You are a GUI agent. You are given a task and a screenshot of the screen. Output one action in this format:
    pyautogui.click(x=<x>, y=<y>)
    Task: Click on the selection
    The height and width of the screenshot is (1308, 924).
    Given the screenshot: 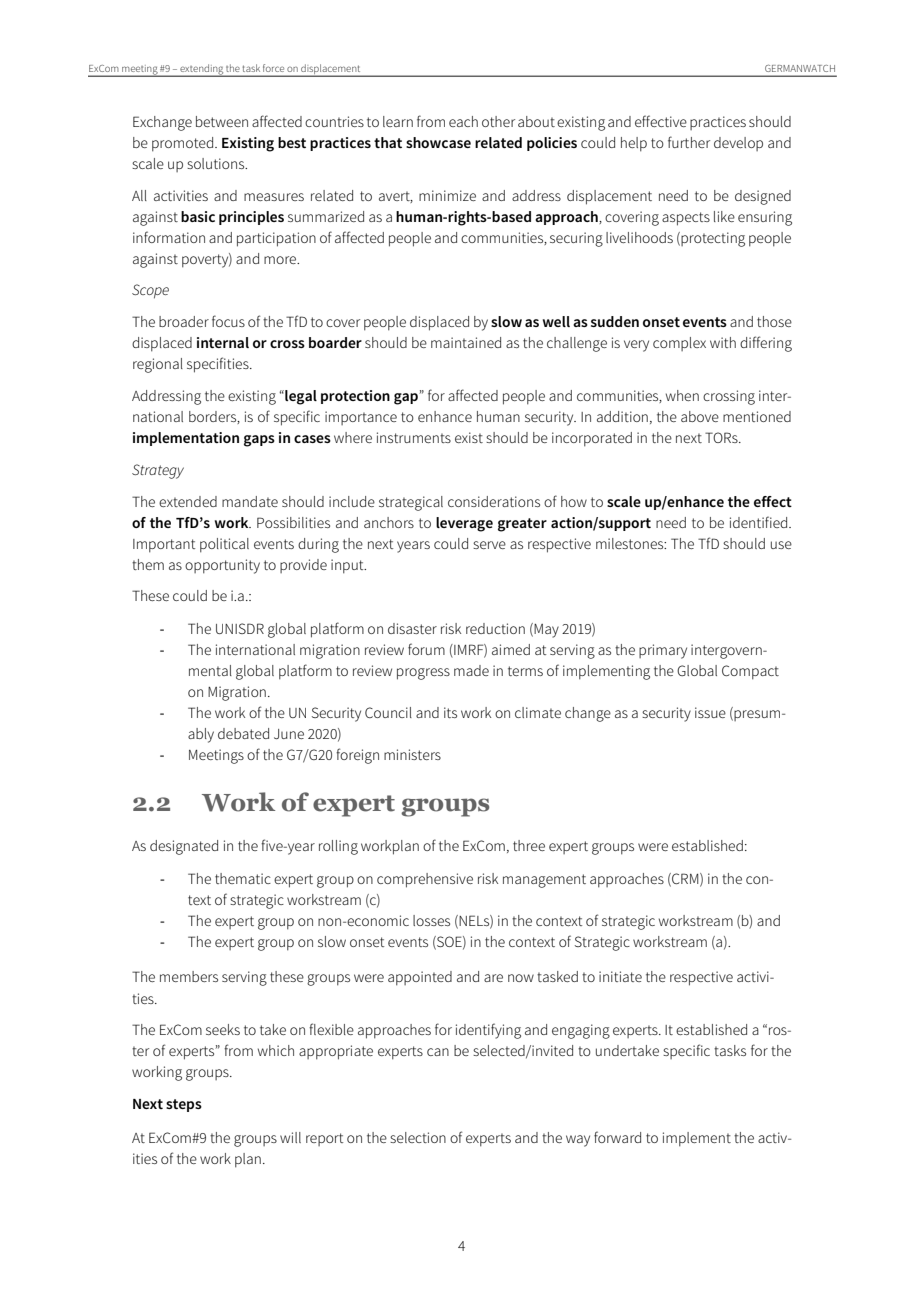 What is the action you would take?
    pyautogui.click(x=418, y=1137)
